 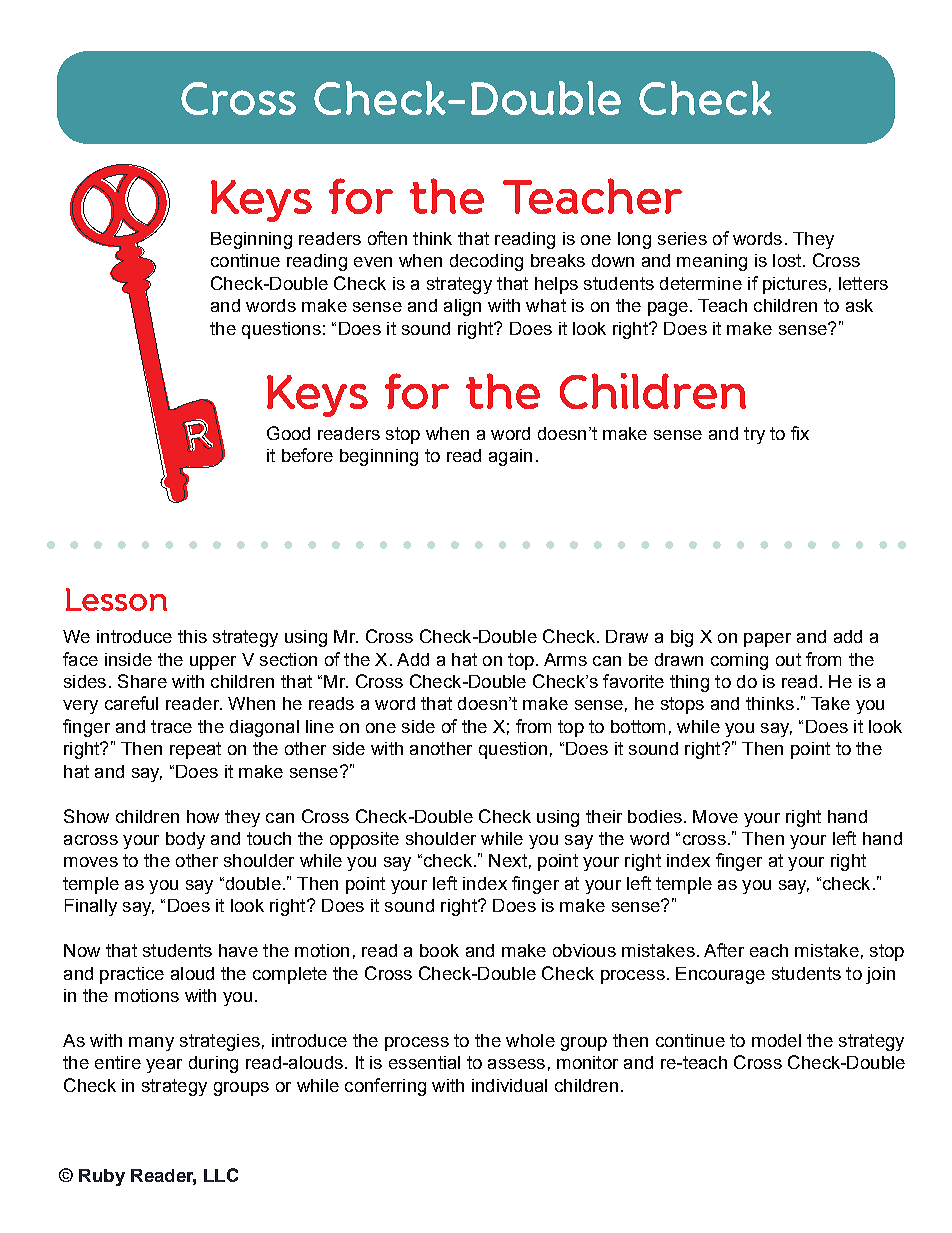 I want to click on decoding, so click(x=486, y=262).
